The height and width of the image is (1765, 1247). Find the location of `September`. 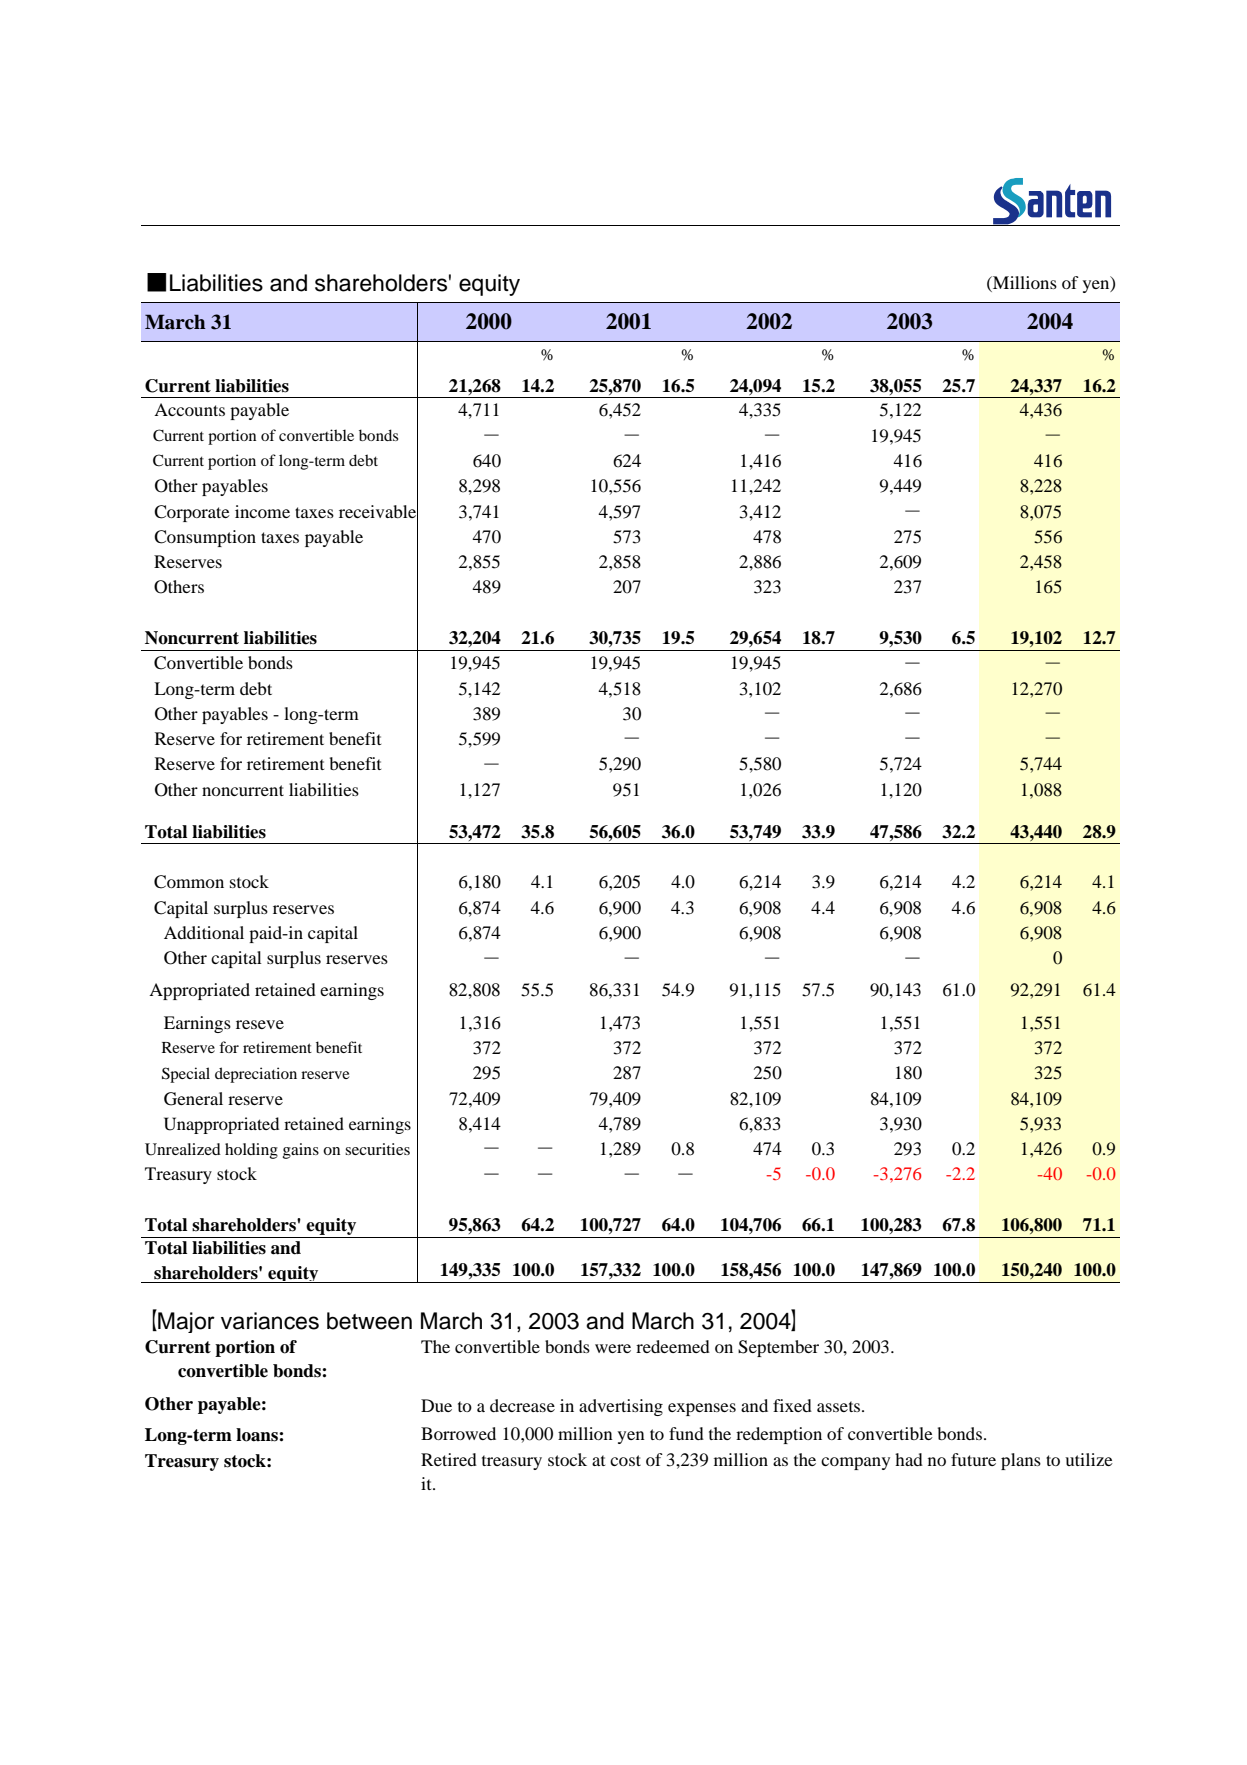

September is located at coordinates (778, 1348).
